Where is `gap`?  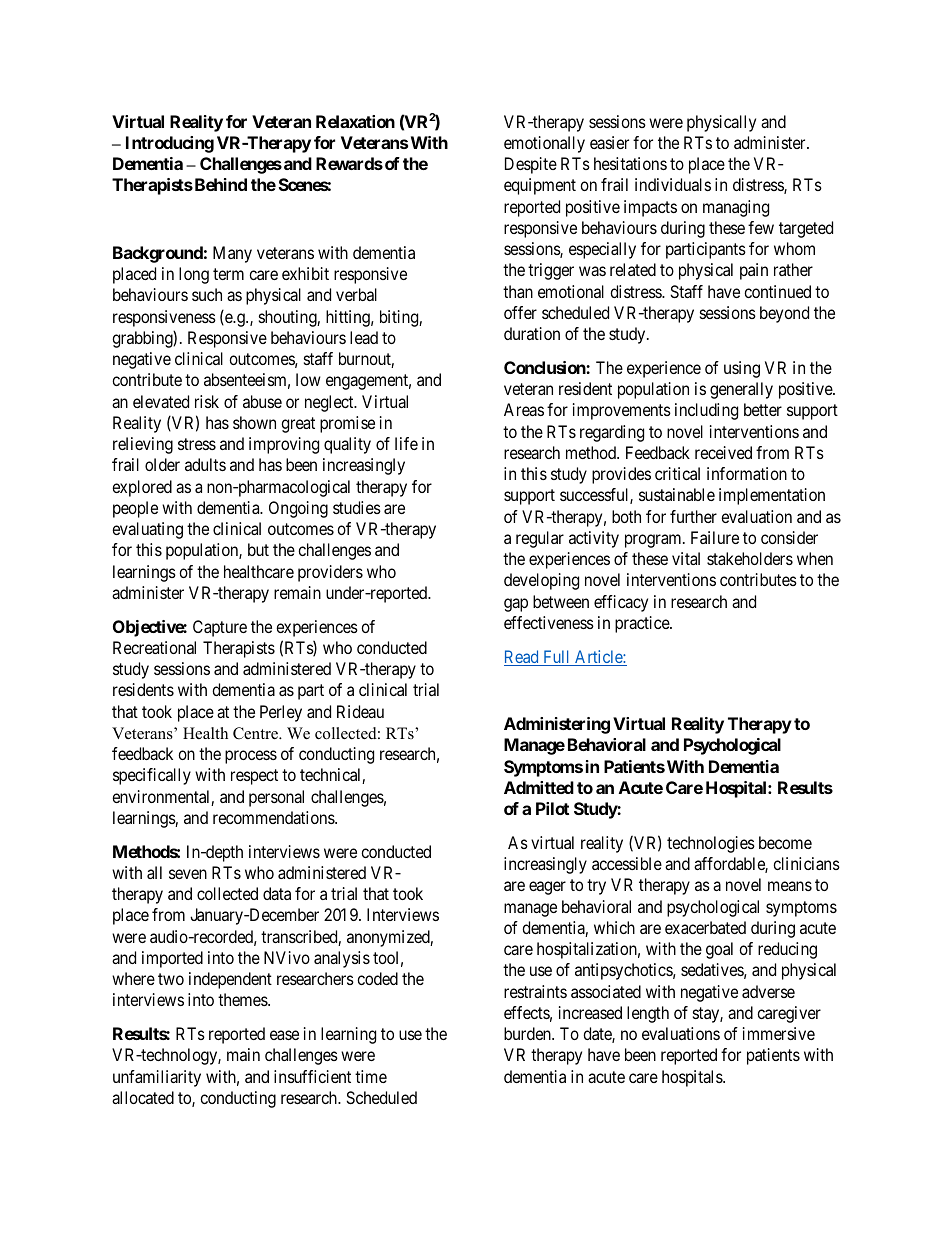 gap is located at coordinates (516, 605).
